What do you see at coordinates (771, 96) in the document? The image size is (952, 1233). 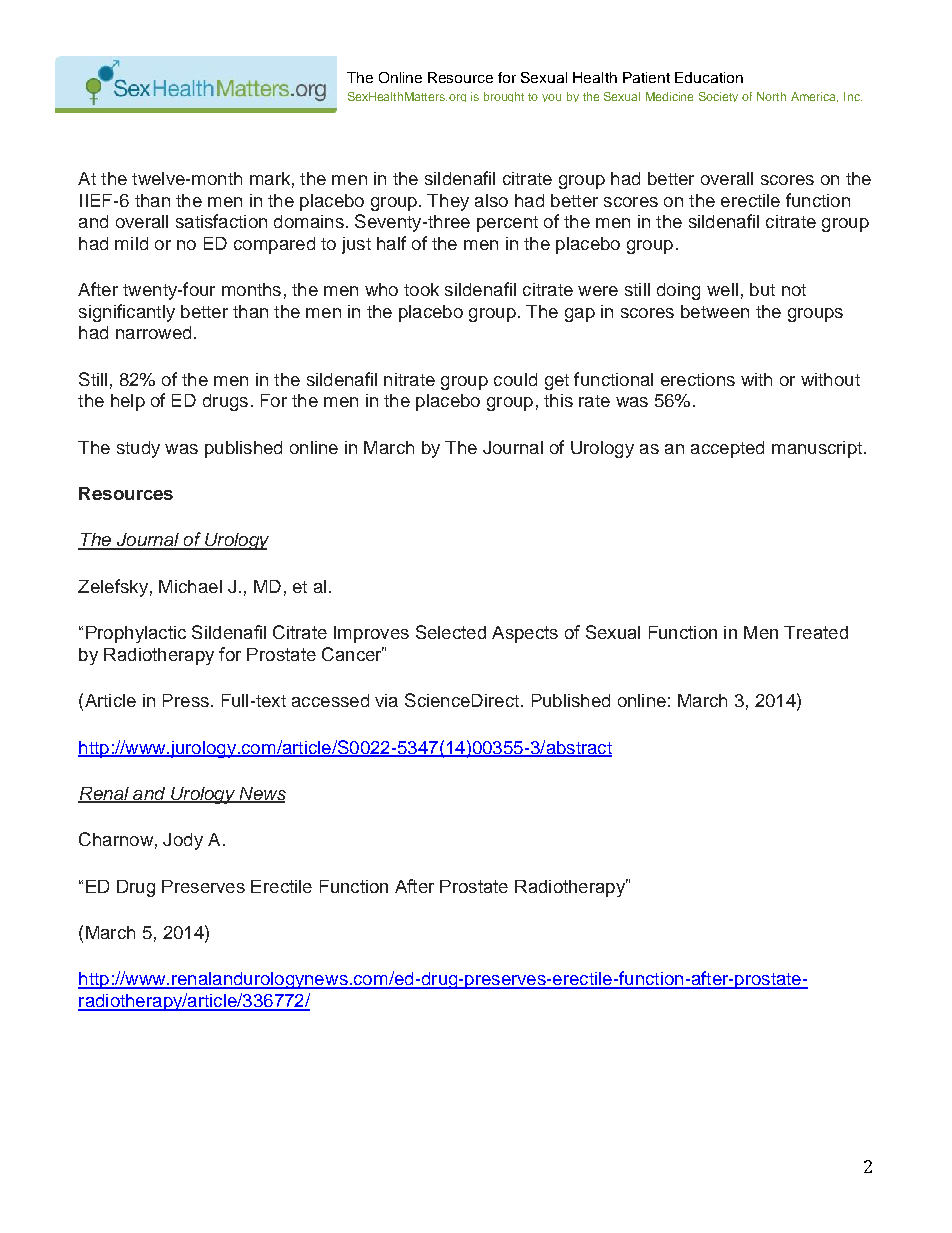 I see `North` at bounding box center [771, 96].
